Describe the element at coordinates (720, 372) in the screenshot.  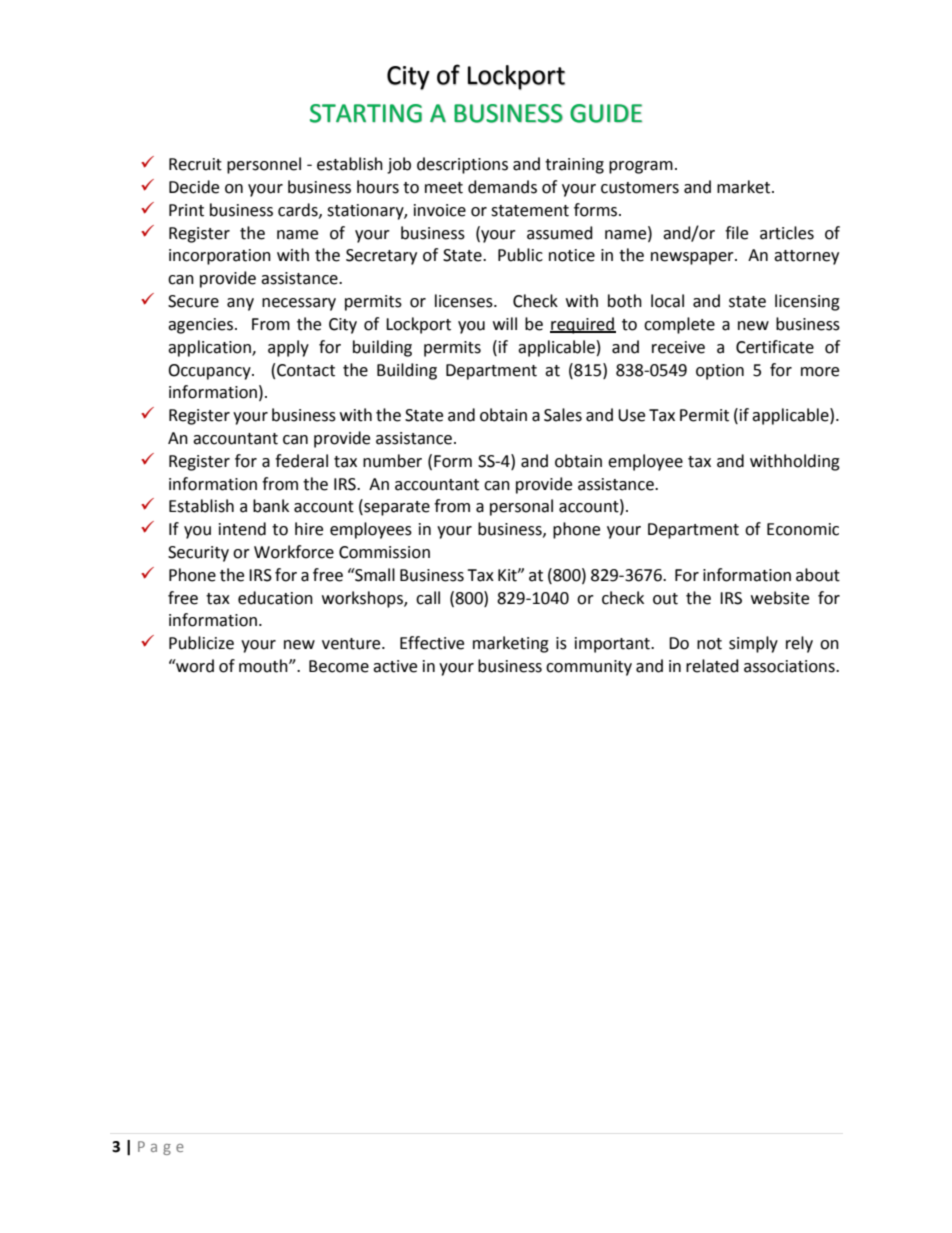
I see `option` at that location.
